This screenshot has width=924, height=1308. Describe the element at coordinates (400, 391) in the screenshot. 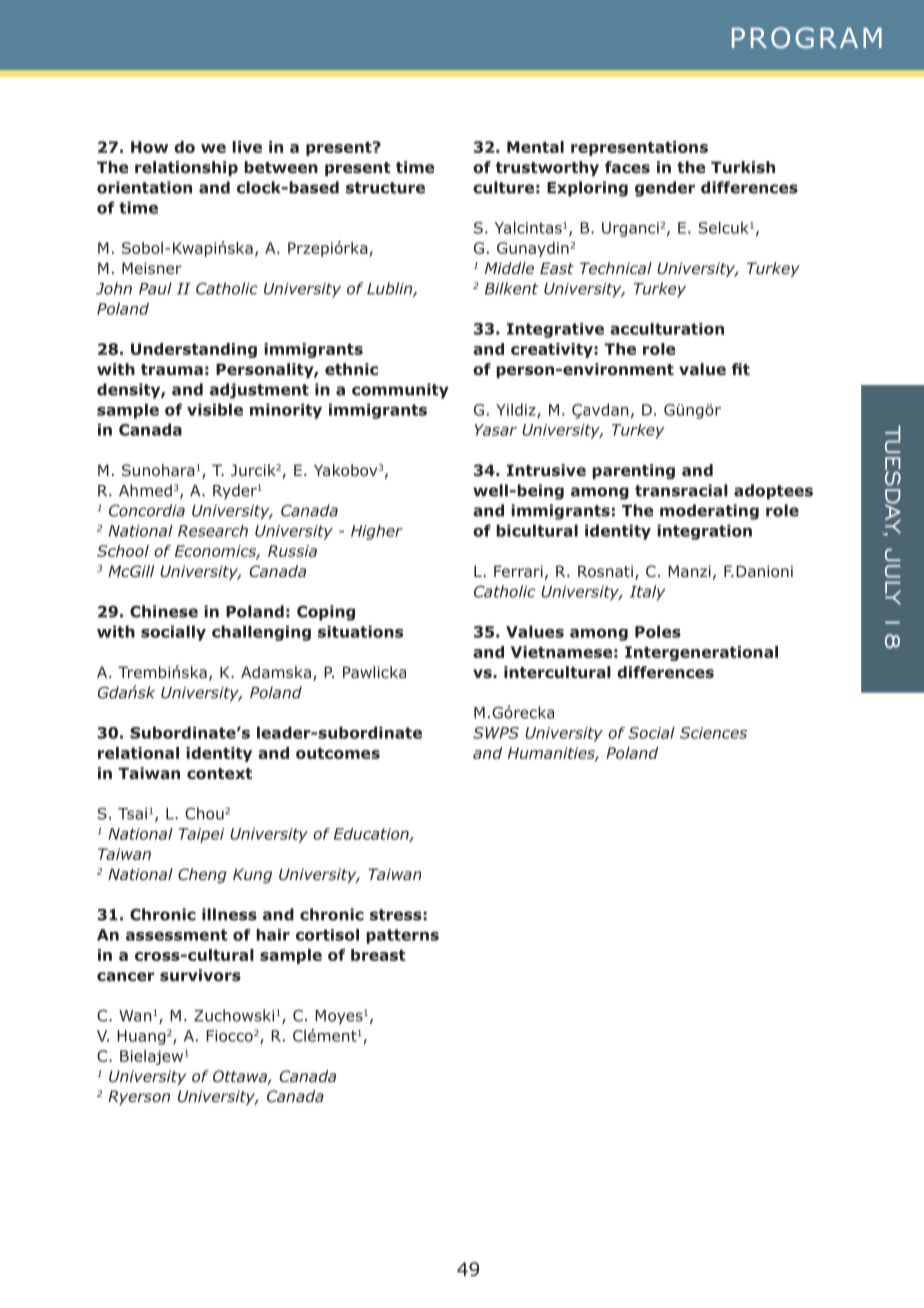

I see `community` at that location.
